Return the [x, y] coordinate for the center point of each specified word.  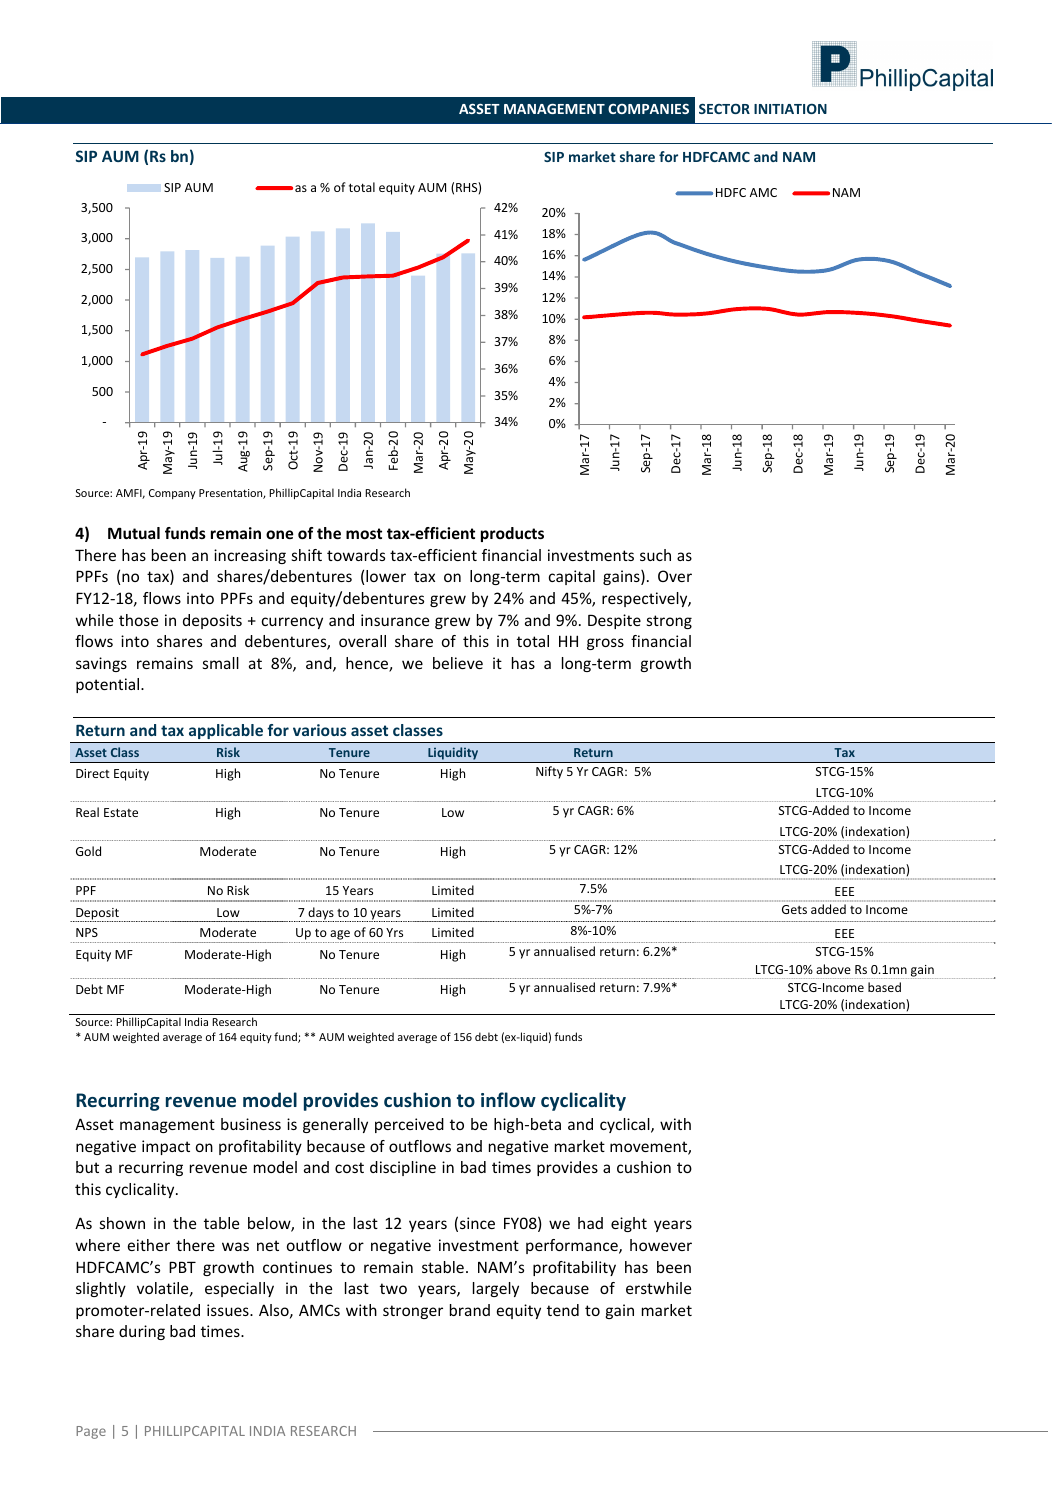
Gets [794, 909]
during [142, 1332]
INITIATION [790, 109]
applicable [226, 731]
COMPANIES [648, 109]
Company [172, 494]
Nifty [549, 772]
